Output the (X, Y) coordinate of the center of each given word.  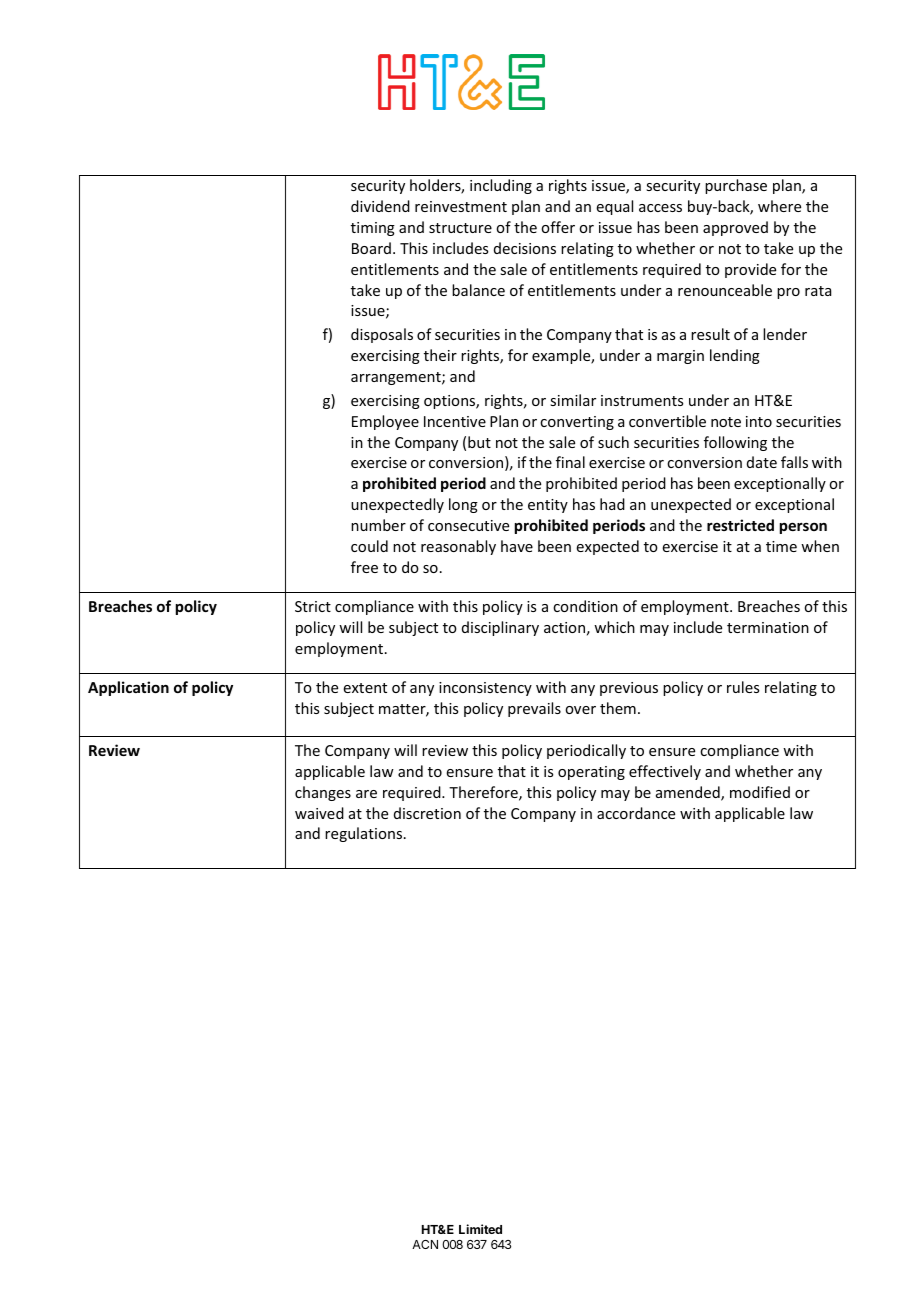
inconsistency (485, 689)
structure (460, 228)
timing (373, 229)
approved (735, 228)
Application (128, 688)
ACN (425, 1244)
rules (743, 687)
